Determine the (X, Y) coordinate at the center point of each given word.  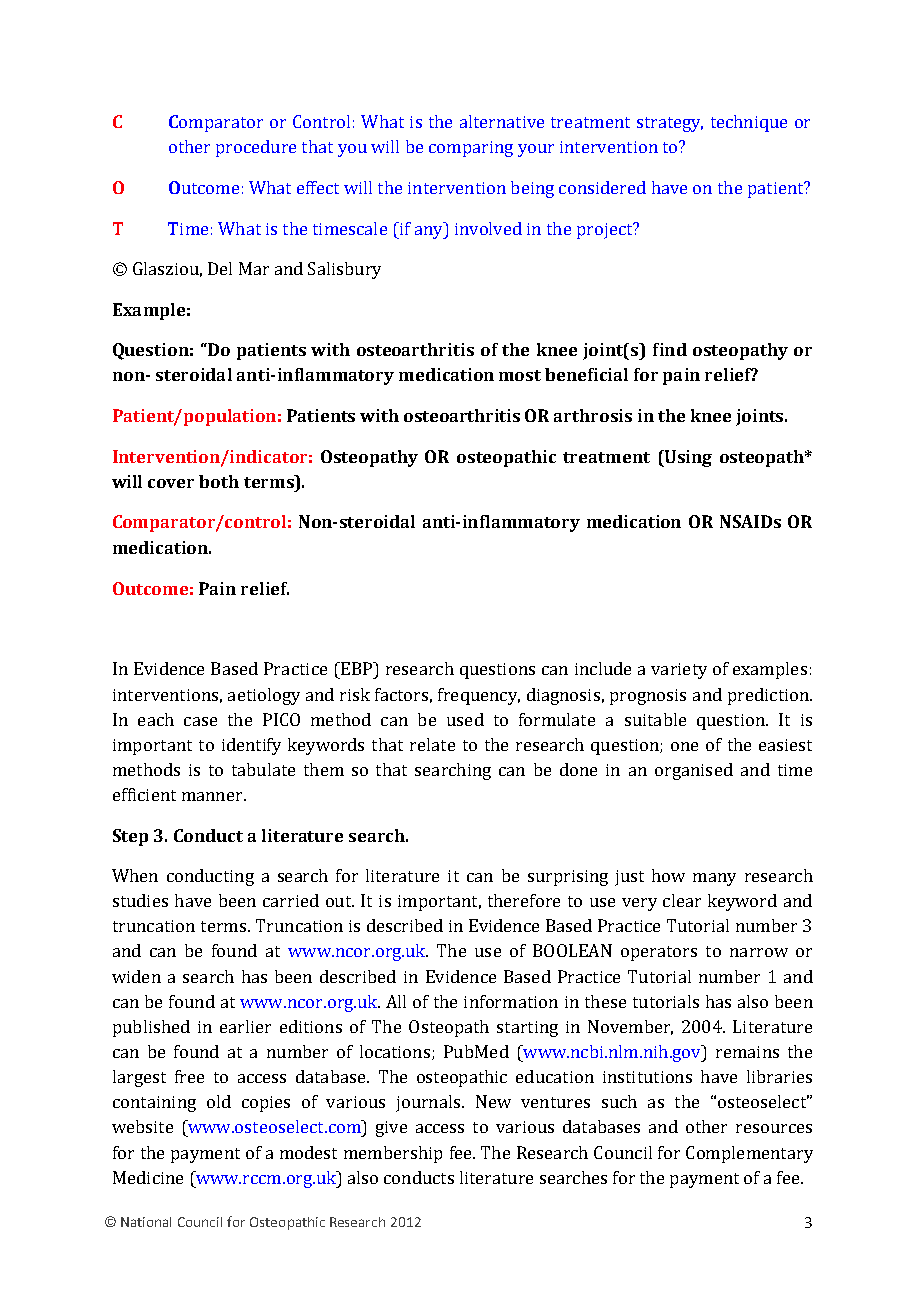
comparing (471, 149)
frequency (479, 696)
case (200, 721)
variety (679, 671)
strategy (670, 124)
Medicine (148, 1177)
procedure (256, 148)
